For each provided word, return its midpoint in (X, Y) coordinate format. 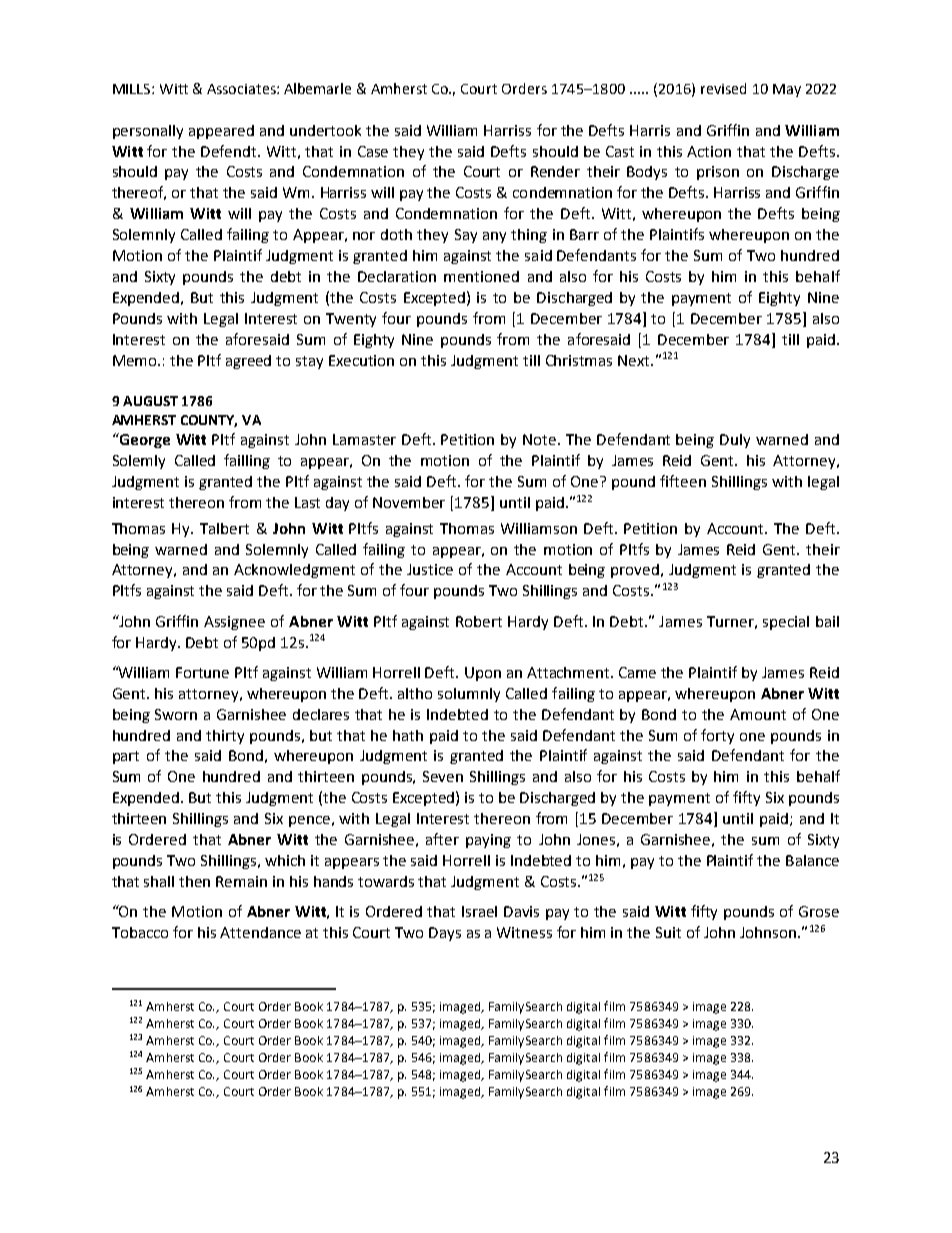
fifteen (683, 481)
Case (373, 151)
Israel (479, 911)
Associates (242, 89)
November (409, 502)
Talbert (224, 528)
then (194, 881)
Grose (819, 911)
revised (723, 88)
